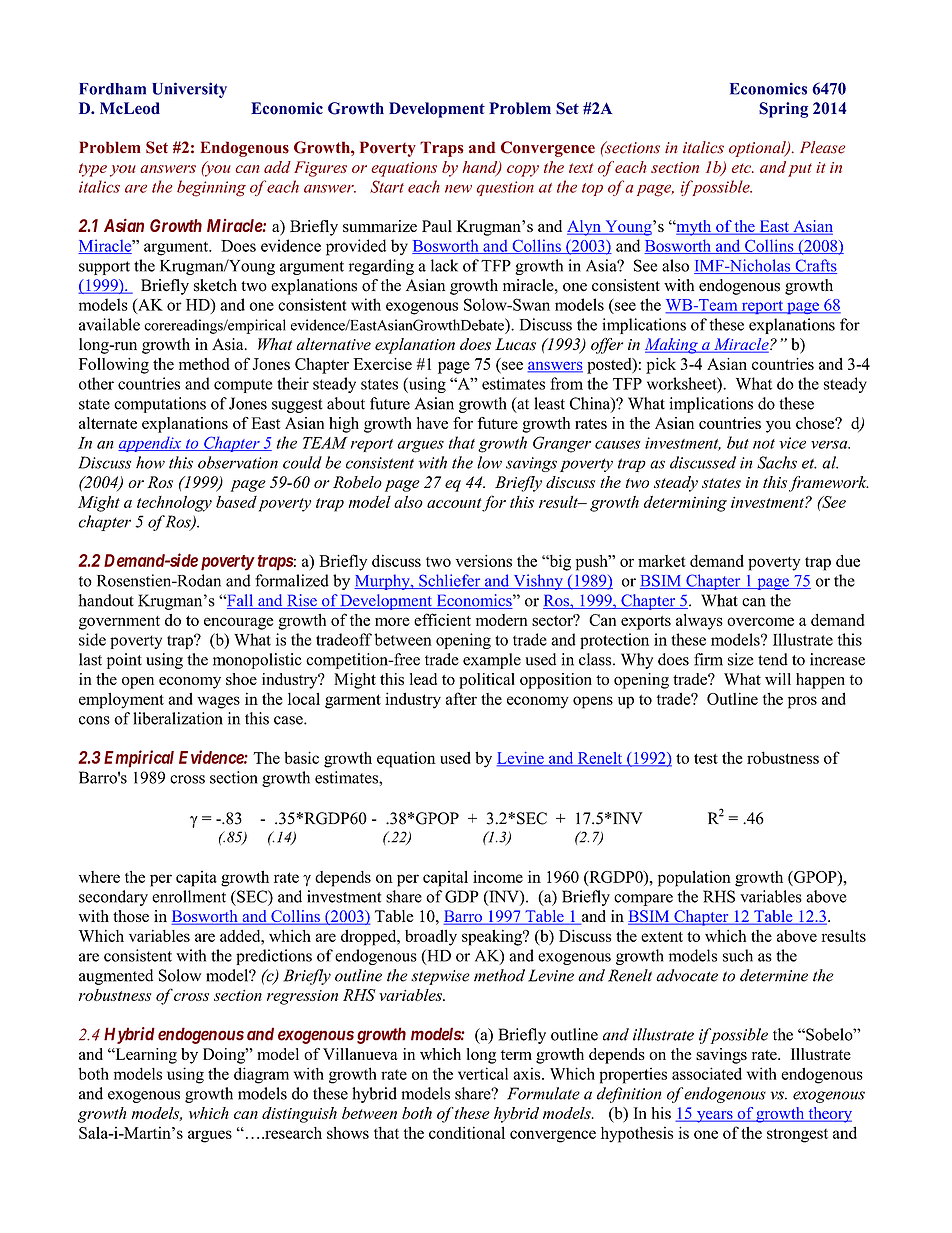 This page has width=952, height=1233. Describe the element at coordinates (467, 1132) in the page. I see `conditional` at that location.
